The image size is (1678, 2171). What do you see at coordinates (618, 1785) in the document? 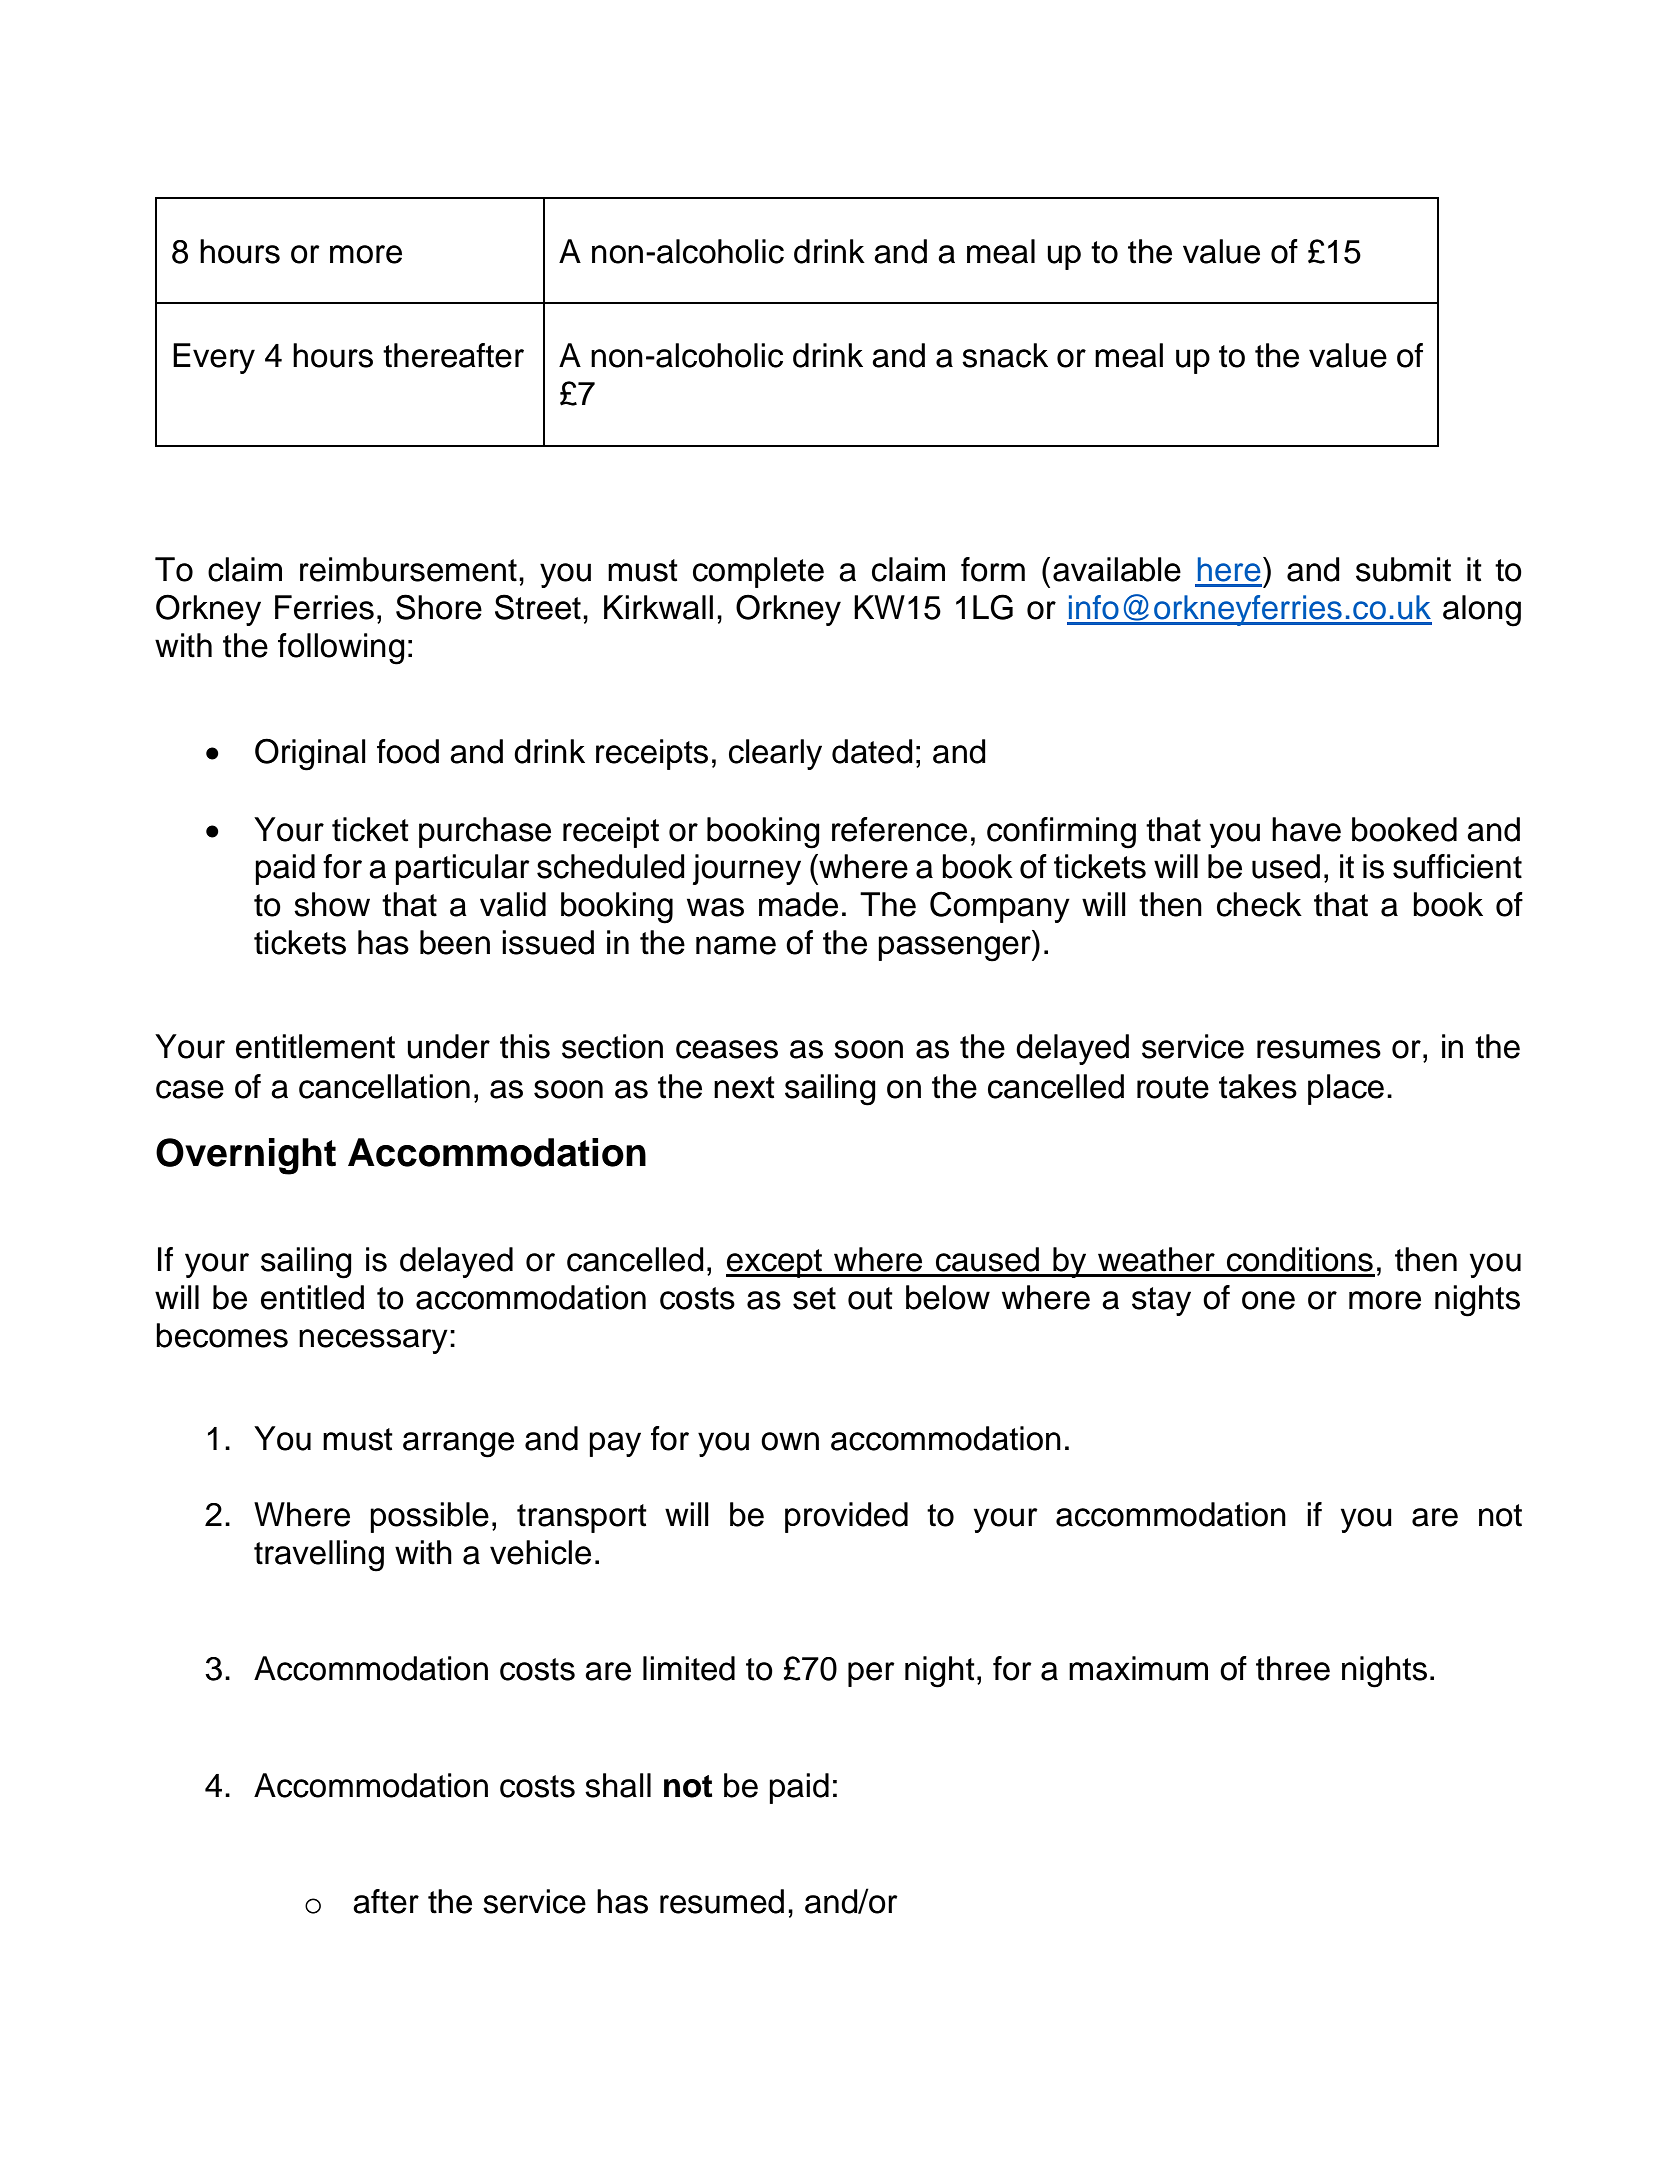
I see `shall` at bounding box center [618, 1785].
